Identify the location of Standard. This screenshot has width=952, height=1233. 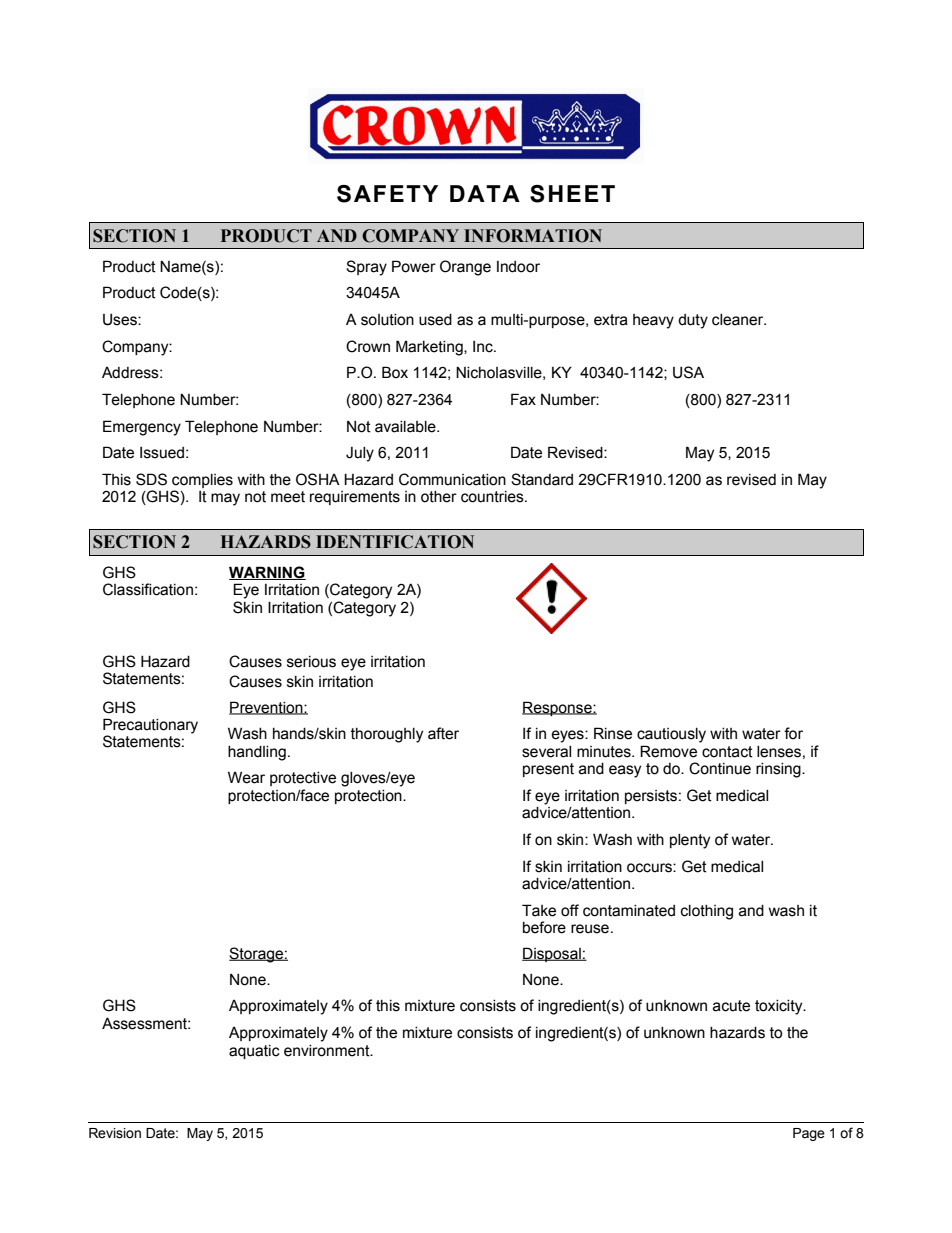
(542, 479).
